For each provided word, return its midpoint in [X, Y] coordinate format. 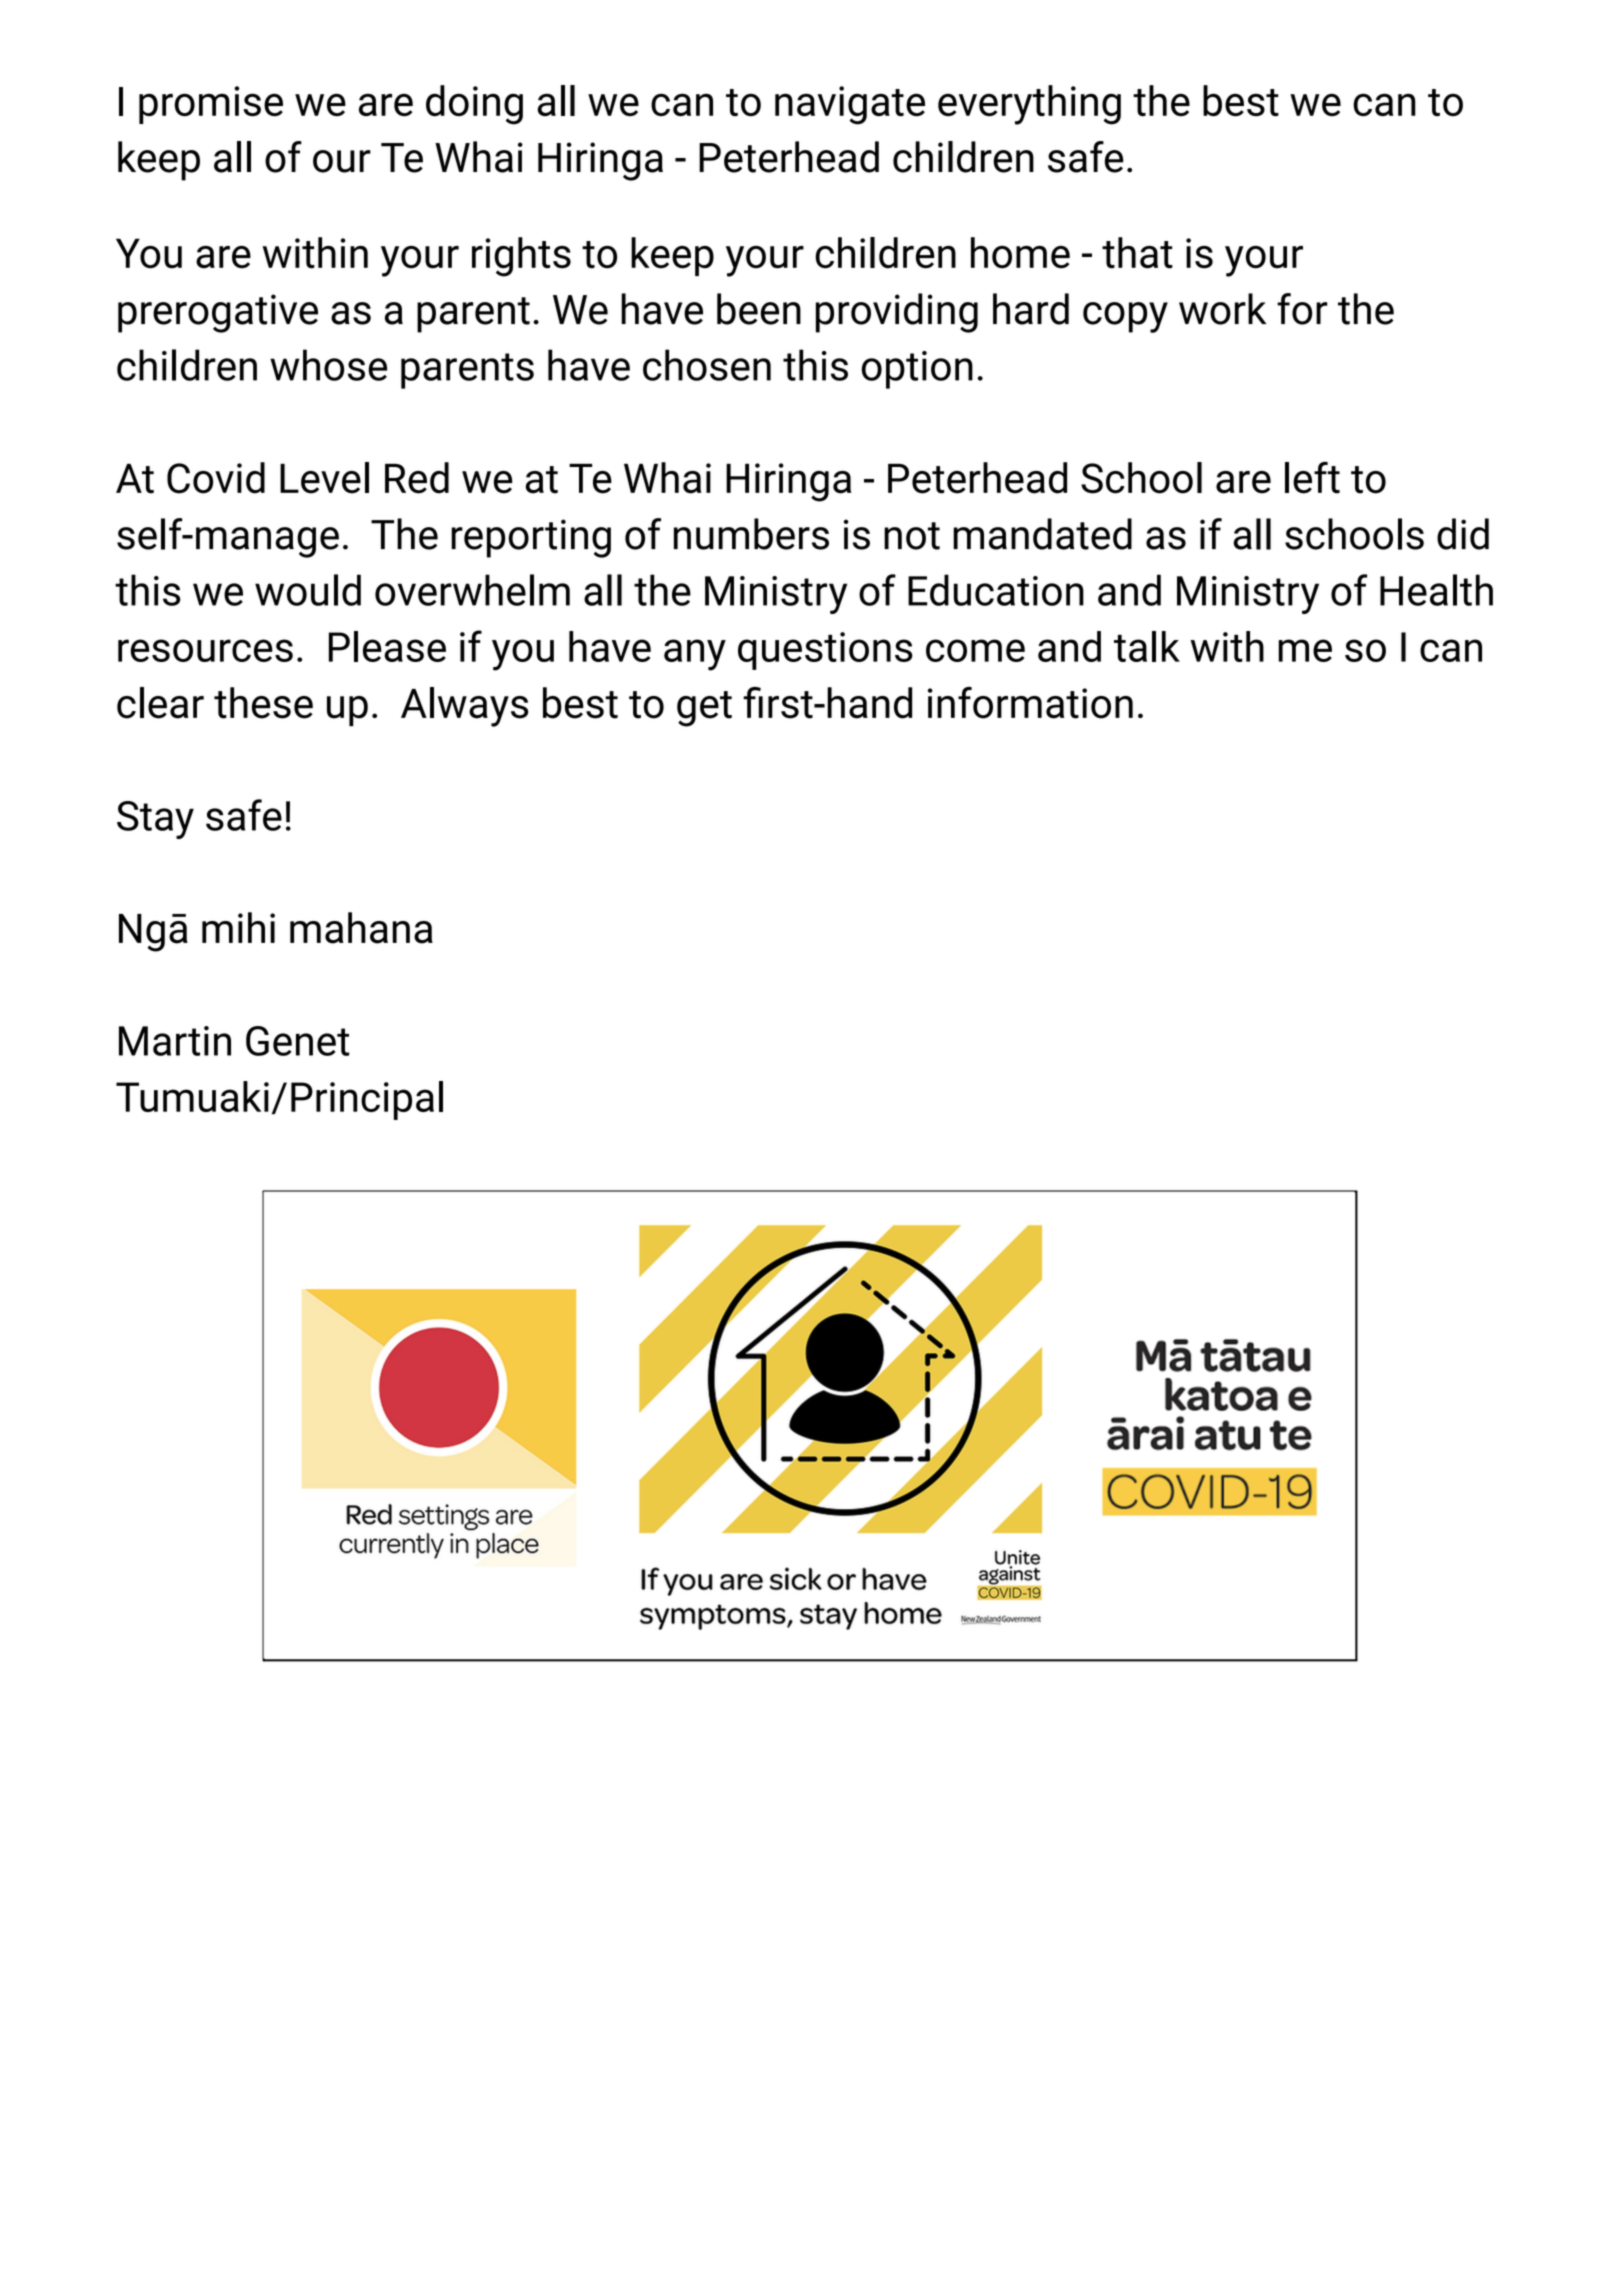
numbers [751, 534]
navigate [850, 105]
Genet [297, 1041]
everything [1029, 105]
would [308, 590]
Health [1436, 590]
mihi [238, 927]
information [1030, 703]
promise [211, 105]
